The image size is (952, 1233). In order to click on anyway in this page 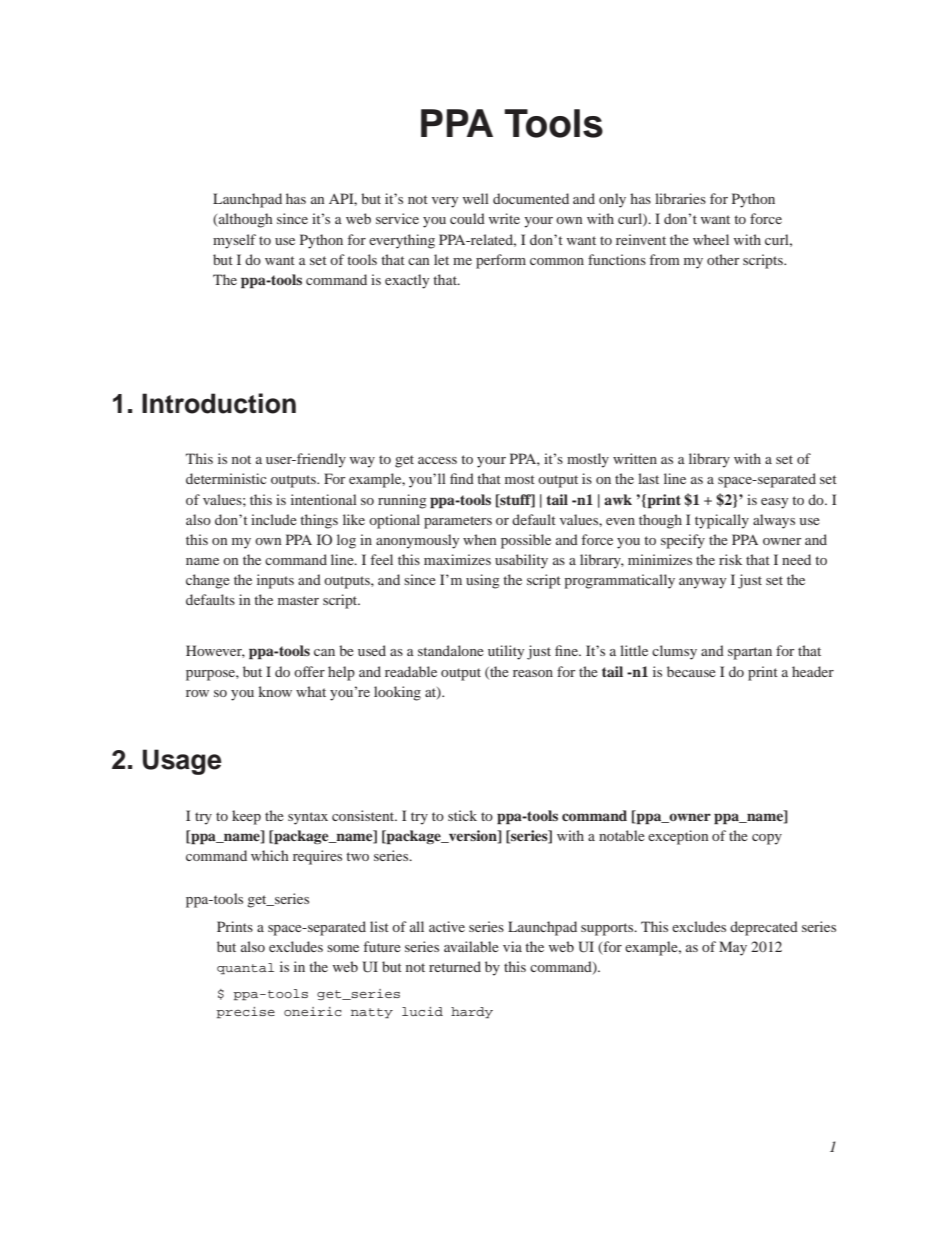, I will do `click(702, 583)`.
